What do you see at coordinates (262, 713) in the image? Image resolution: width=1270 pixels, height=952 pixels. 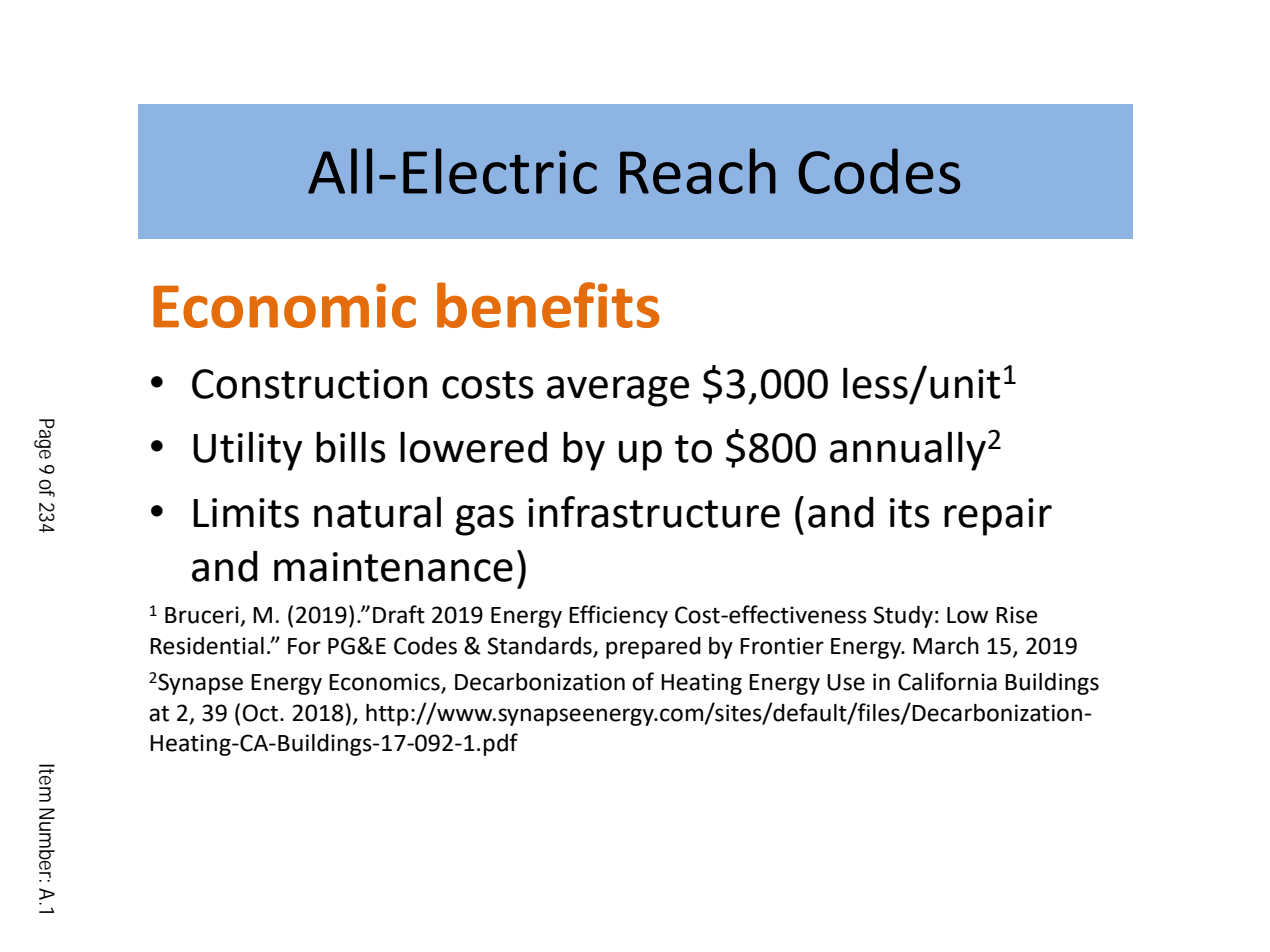 I see `Oct` at bounding box center [262, 713].
